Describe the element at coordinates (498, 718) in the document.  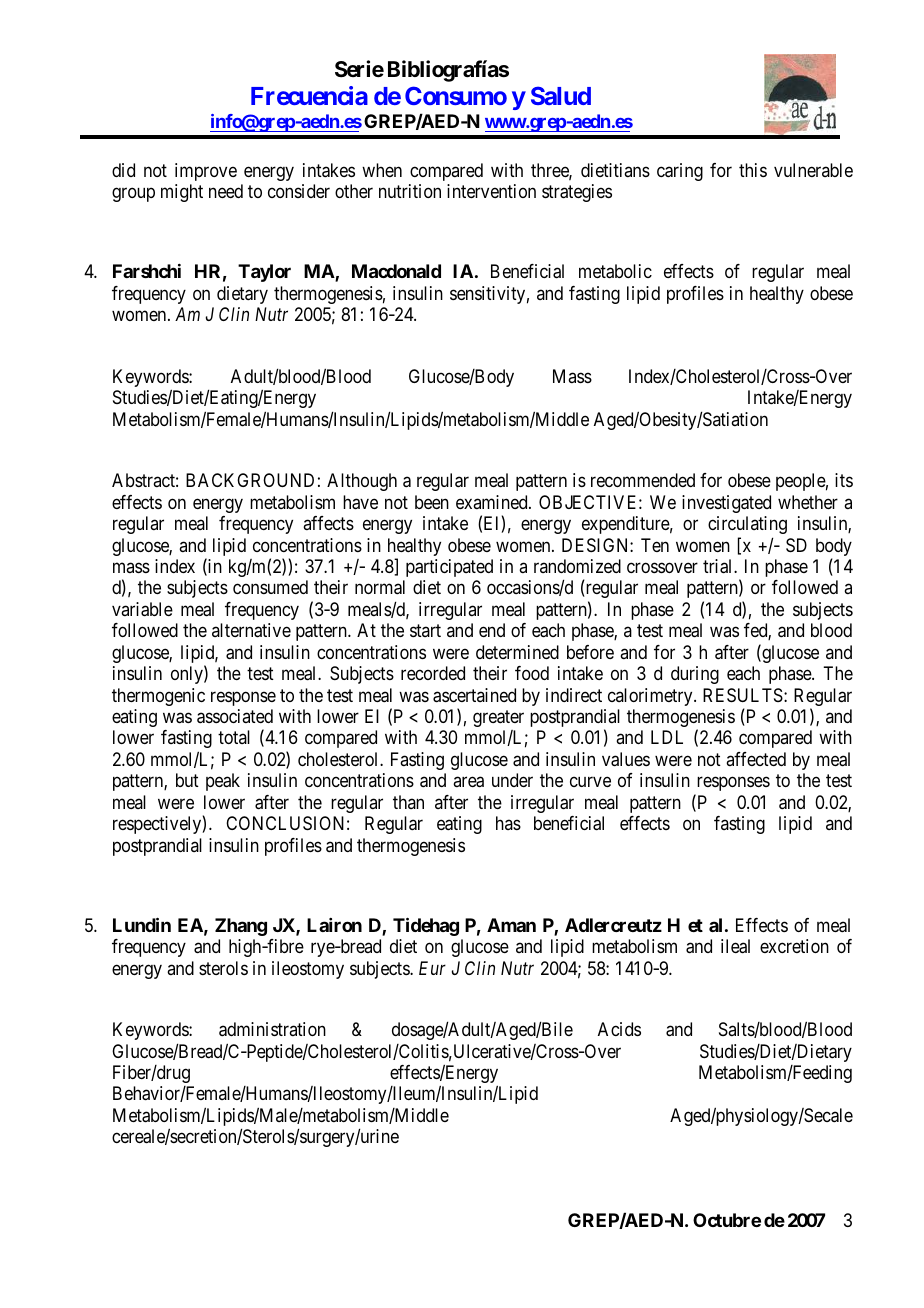
I see `greater` at that location.
